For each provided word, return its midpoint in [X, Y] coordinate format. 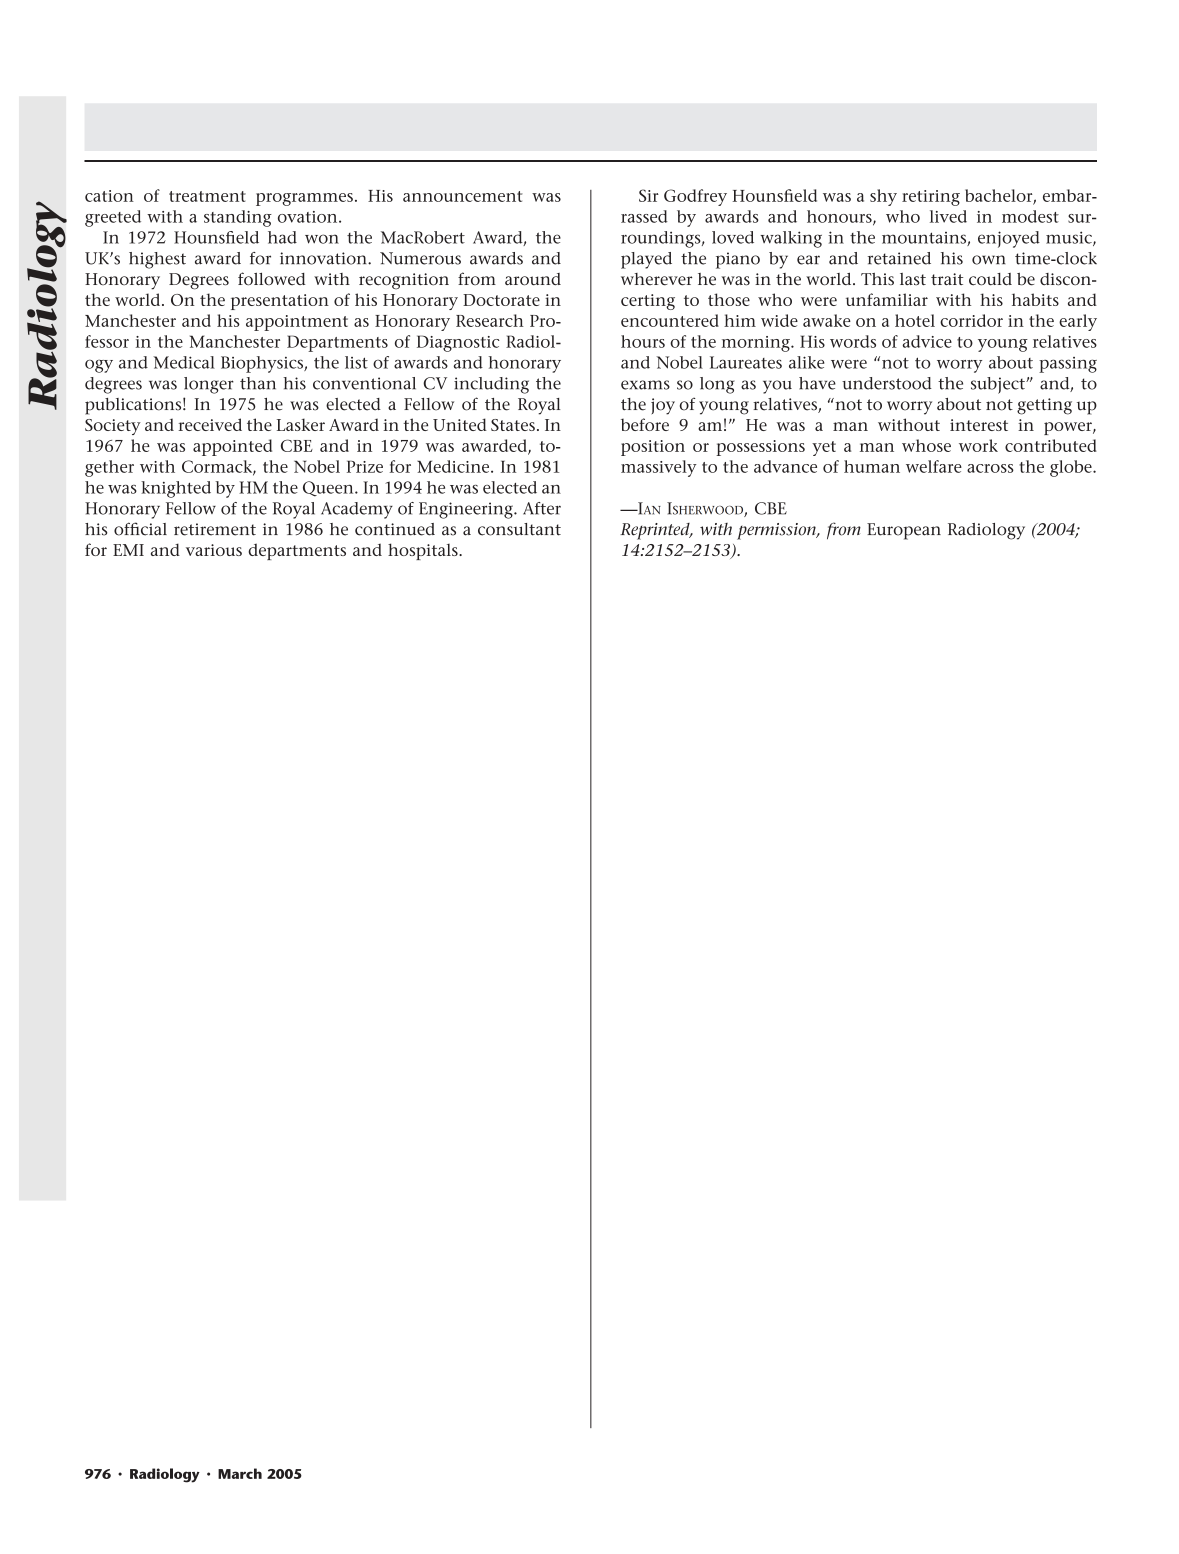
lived [948, 216]
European [904, 531]
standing [238, 218]
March [240, 1473]
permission [777, 531]
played [646, 260]
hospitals [424, 551]
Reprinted [656, 531]
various [214, 550]
